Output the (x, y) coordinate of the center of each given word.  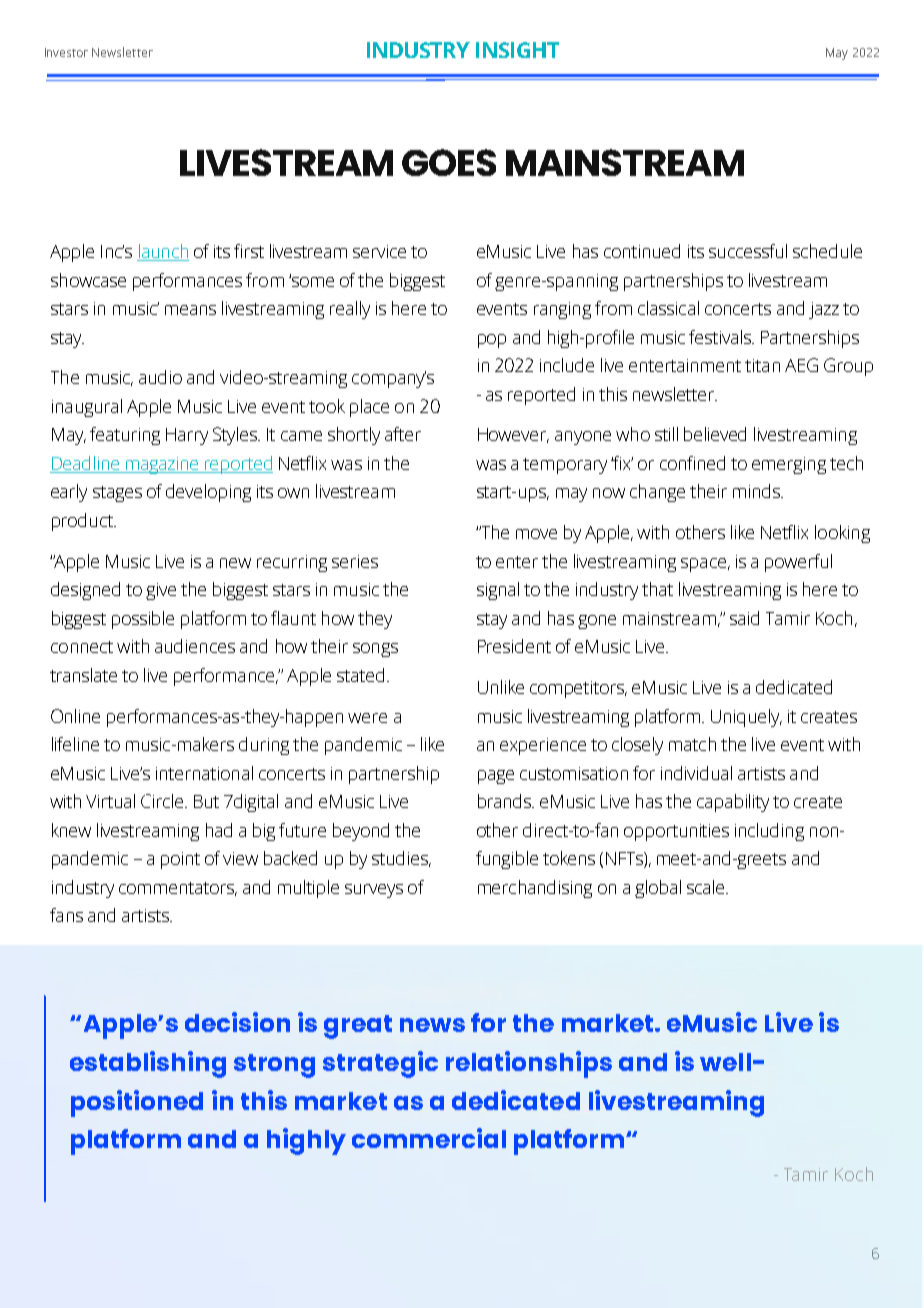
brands (506, 801)
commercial (429, 1138)
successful (748, 251)
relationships (529, 1064)
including (769, 832)
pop (492, 341)
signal (498, 591)
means (190, 310)
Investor (66, 52)
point (180, 860)
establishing (148, 1064)
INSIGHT (517, 50)
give (161, 591)
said (744, 618)
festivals (721, 337)
